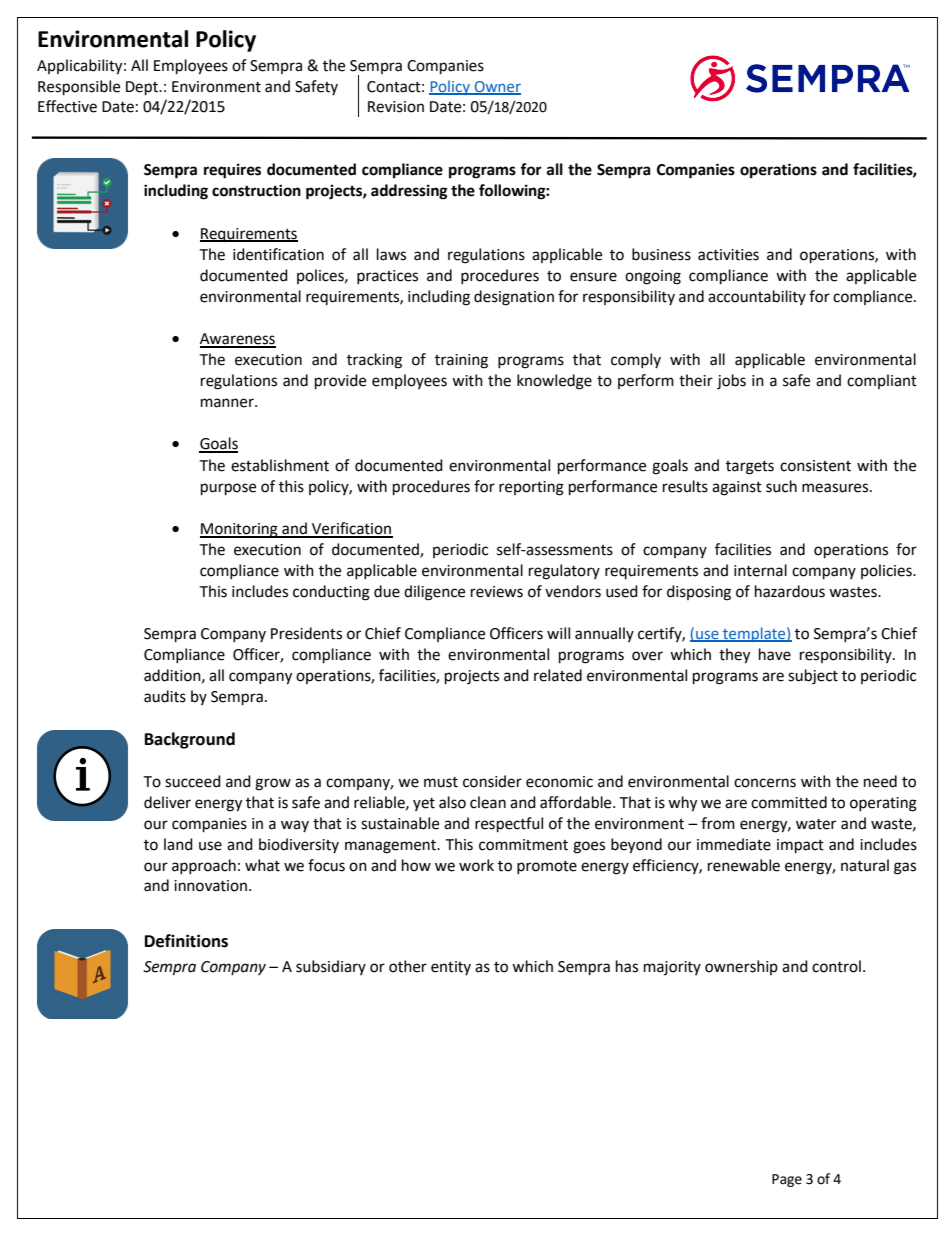 This image has height=1233, width=952. Describe the element at coordinates (815, 466) in the image. I see `consistent` at that location.
